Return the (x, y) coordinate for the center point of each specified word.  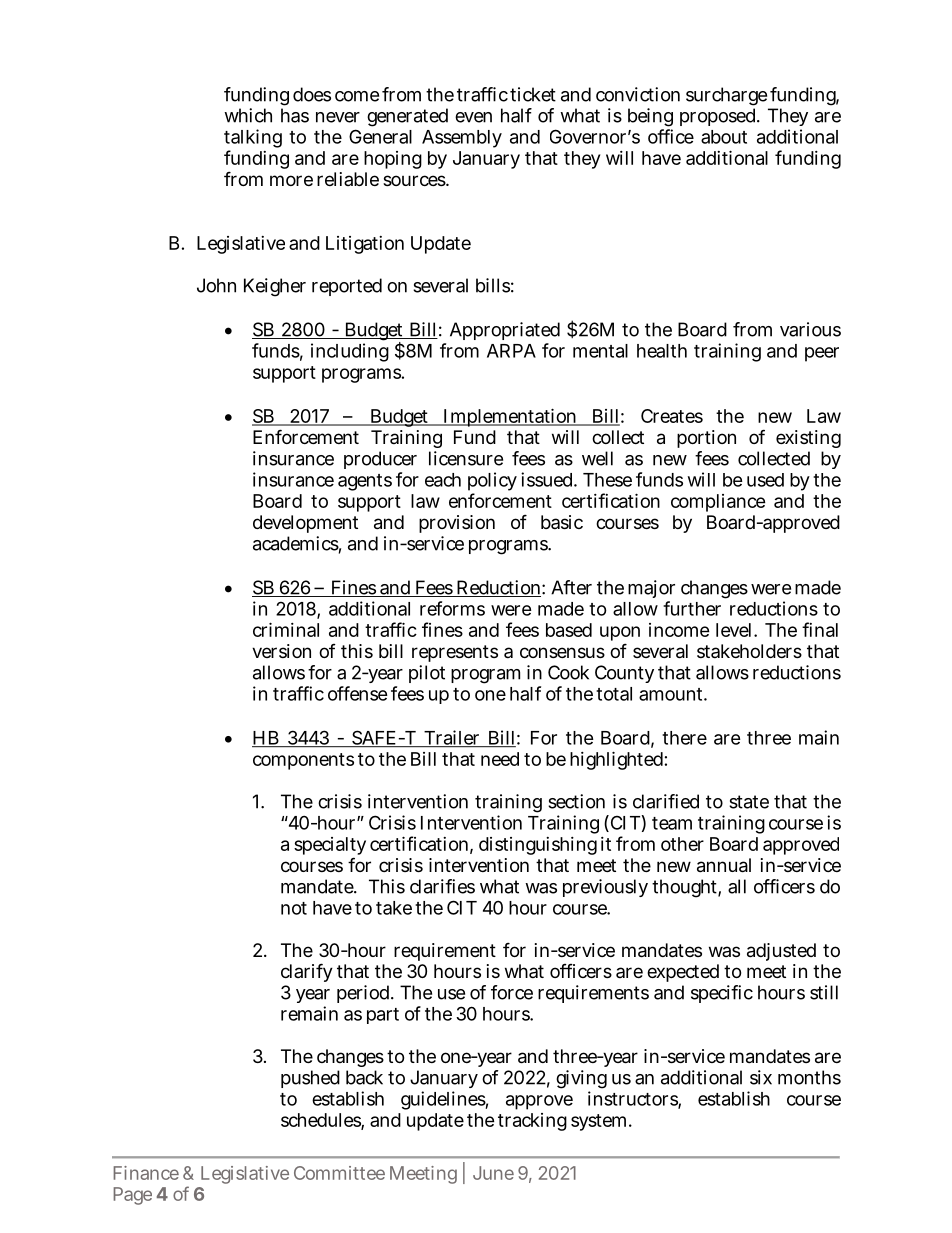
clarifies (442, 886)
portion (706, 439)
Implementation (510, 417)
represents (455, 653)
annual (724, 865)
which (248, 115)
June (493, 1173)
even (473, 117)
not (294, 908)
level (735, 630)
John (216, 285)
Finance (146, 1173)
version (281, 651)
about (724, 137)
